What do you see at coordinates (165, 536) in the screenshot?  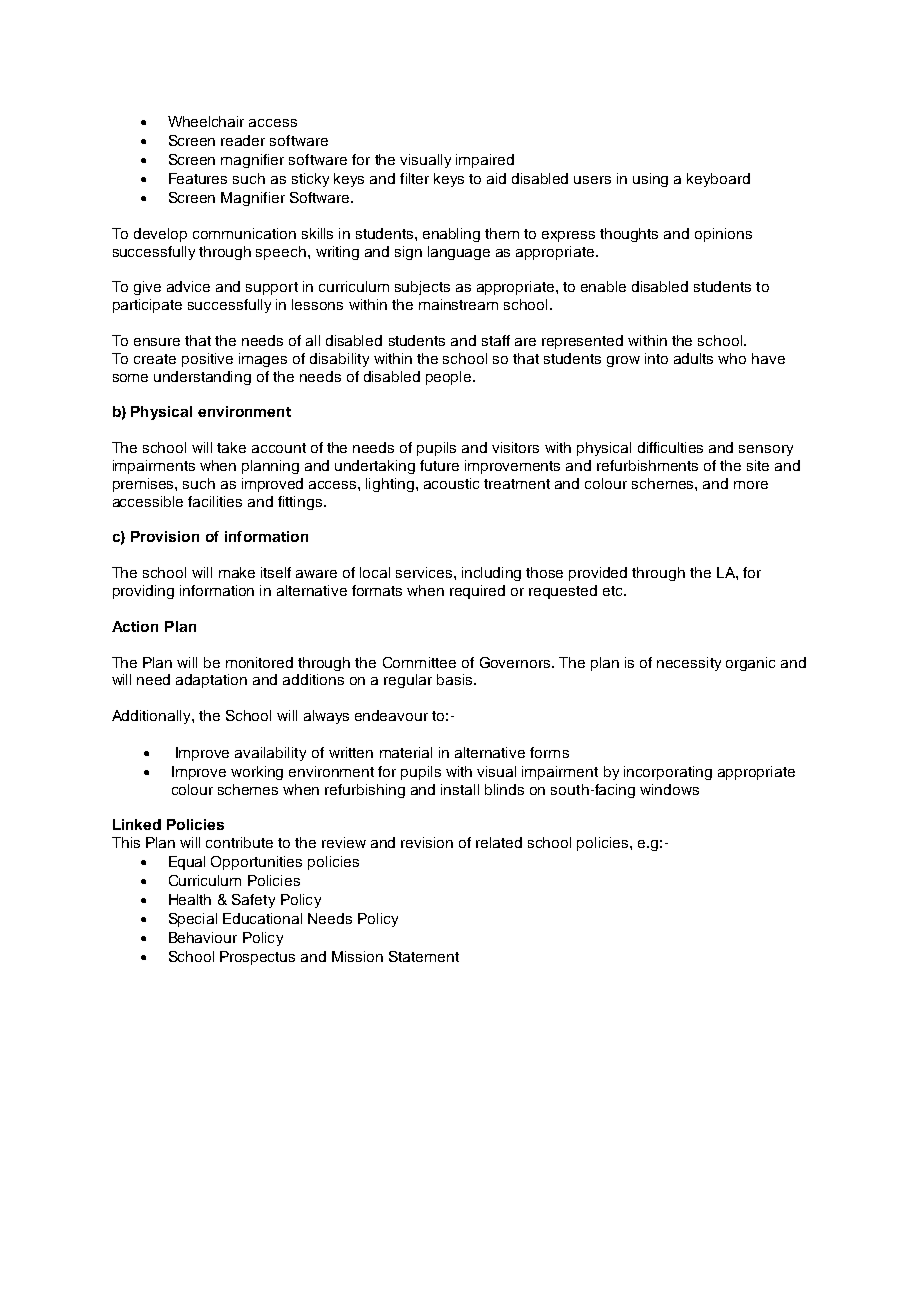 I see `Provision` at bounding box center [165, 536].
